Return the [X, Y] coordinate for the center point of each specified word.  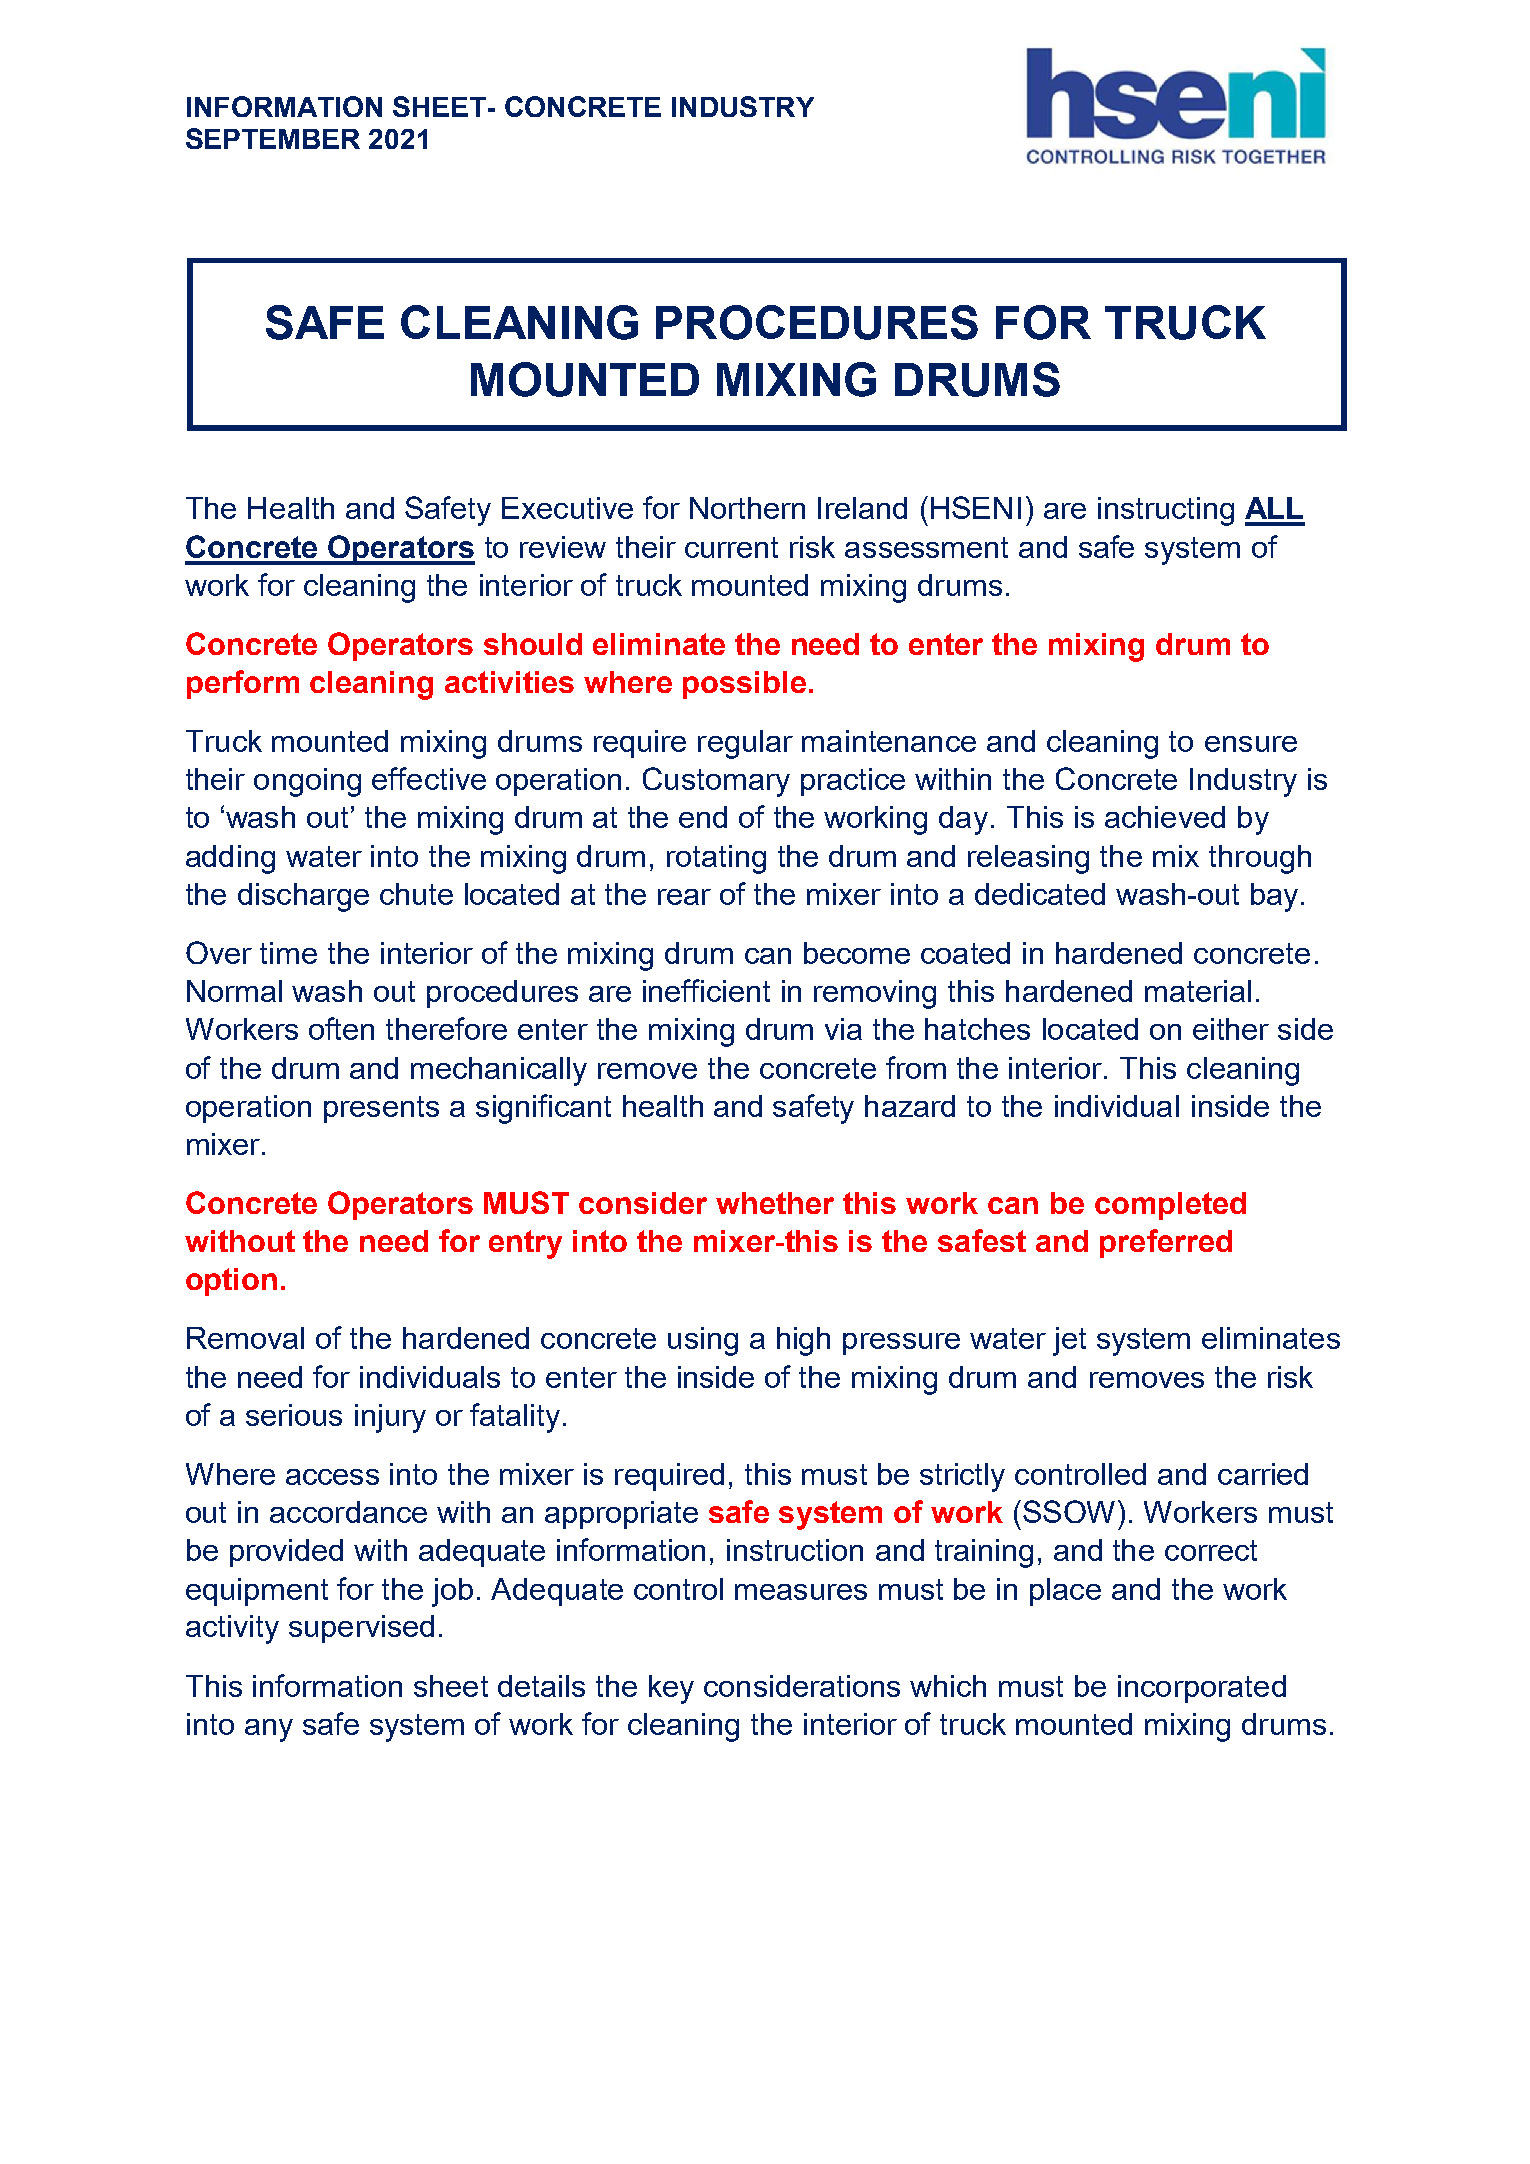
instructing [1166, 511]
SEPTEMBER [273, 138]
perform [243, 684]
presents [381, 1109]
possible [744, 685]
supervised [361, 1629]
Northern [747, 508]
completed [1170, 1206]
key [671, 1689]
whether [775, 1203]
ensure [1251, 744]
